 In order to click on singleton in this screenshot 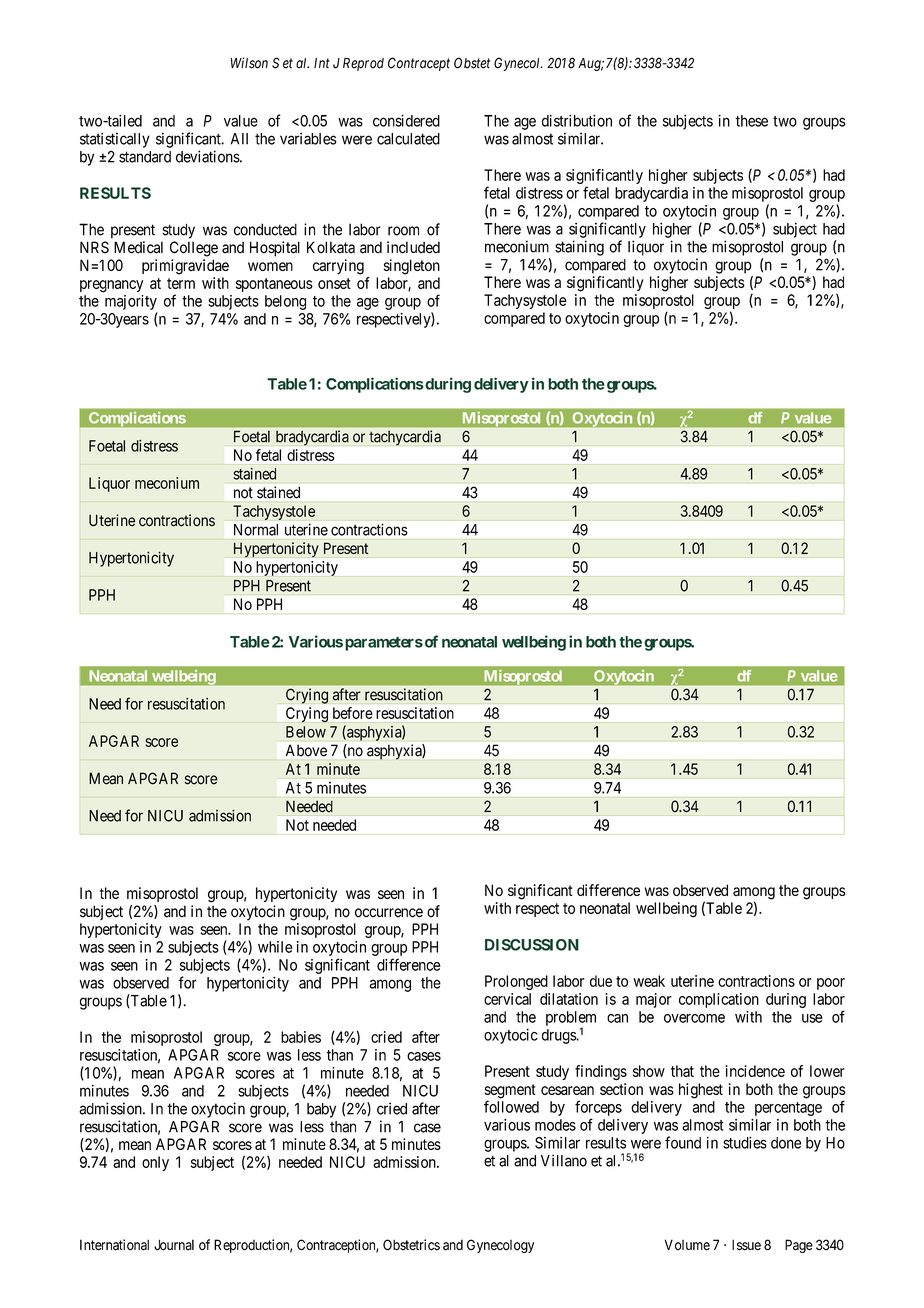, I will do `click(412, 267)`.
